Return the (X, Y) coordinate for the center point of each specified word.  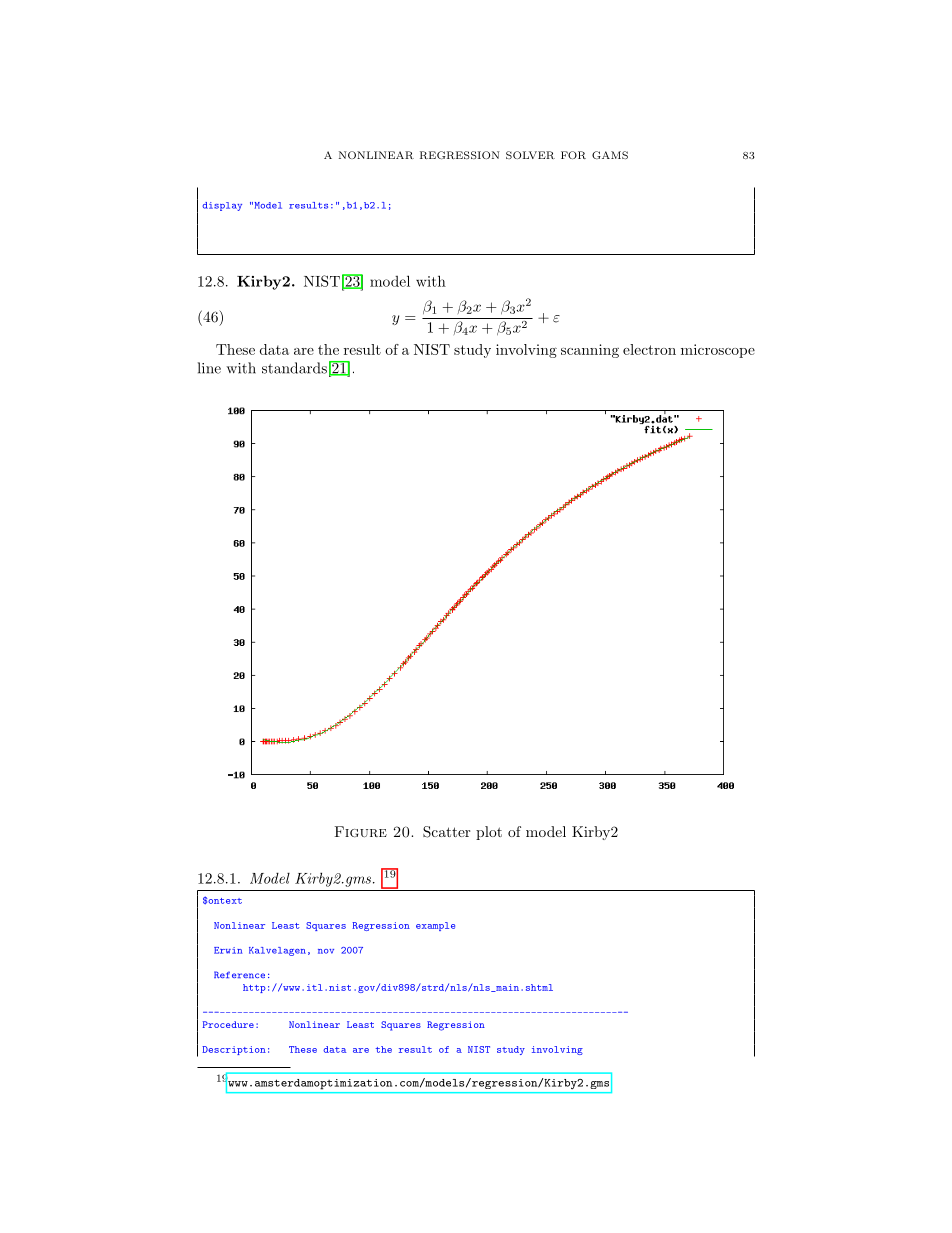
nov (326, 951)
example (435, 926)
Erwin (228, 950)
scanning (590, 351)
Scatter (446, 832)
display (222, 206)
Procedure (228, 1024)
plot (489, 833)
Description (234, 1050)
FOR (573, 155)
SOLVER (530, 155)
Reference (239, 974)
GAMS (610, 155)
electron (649, 349)
